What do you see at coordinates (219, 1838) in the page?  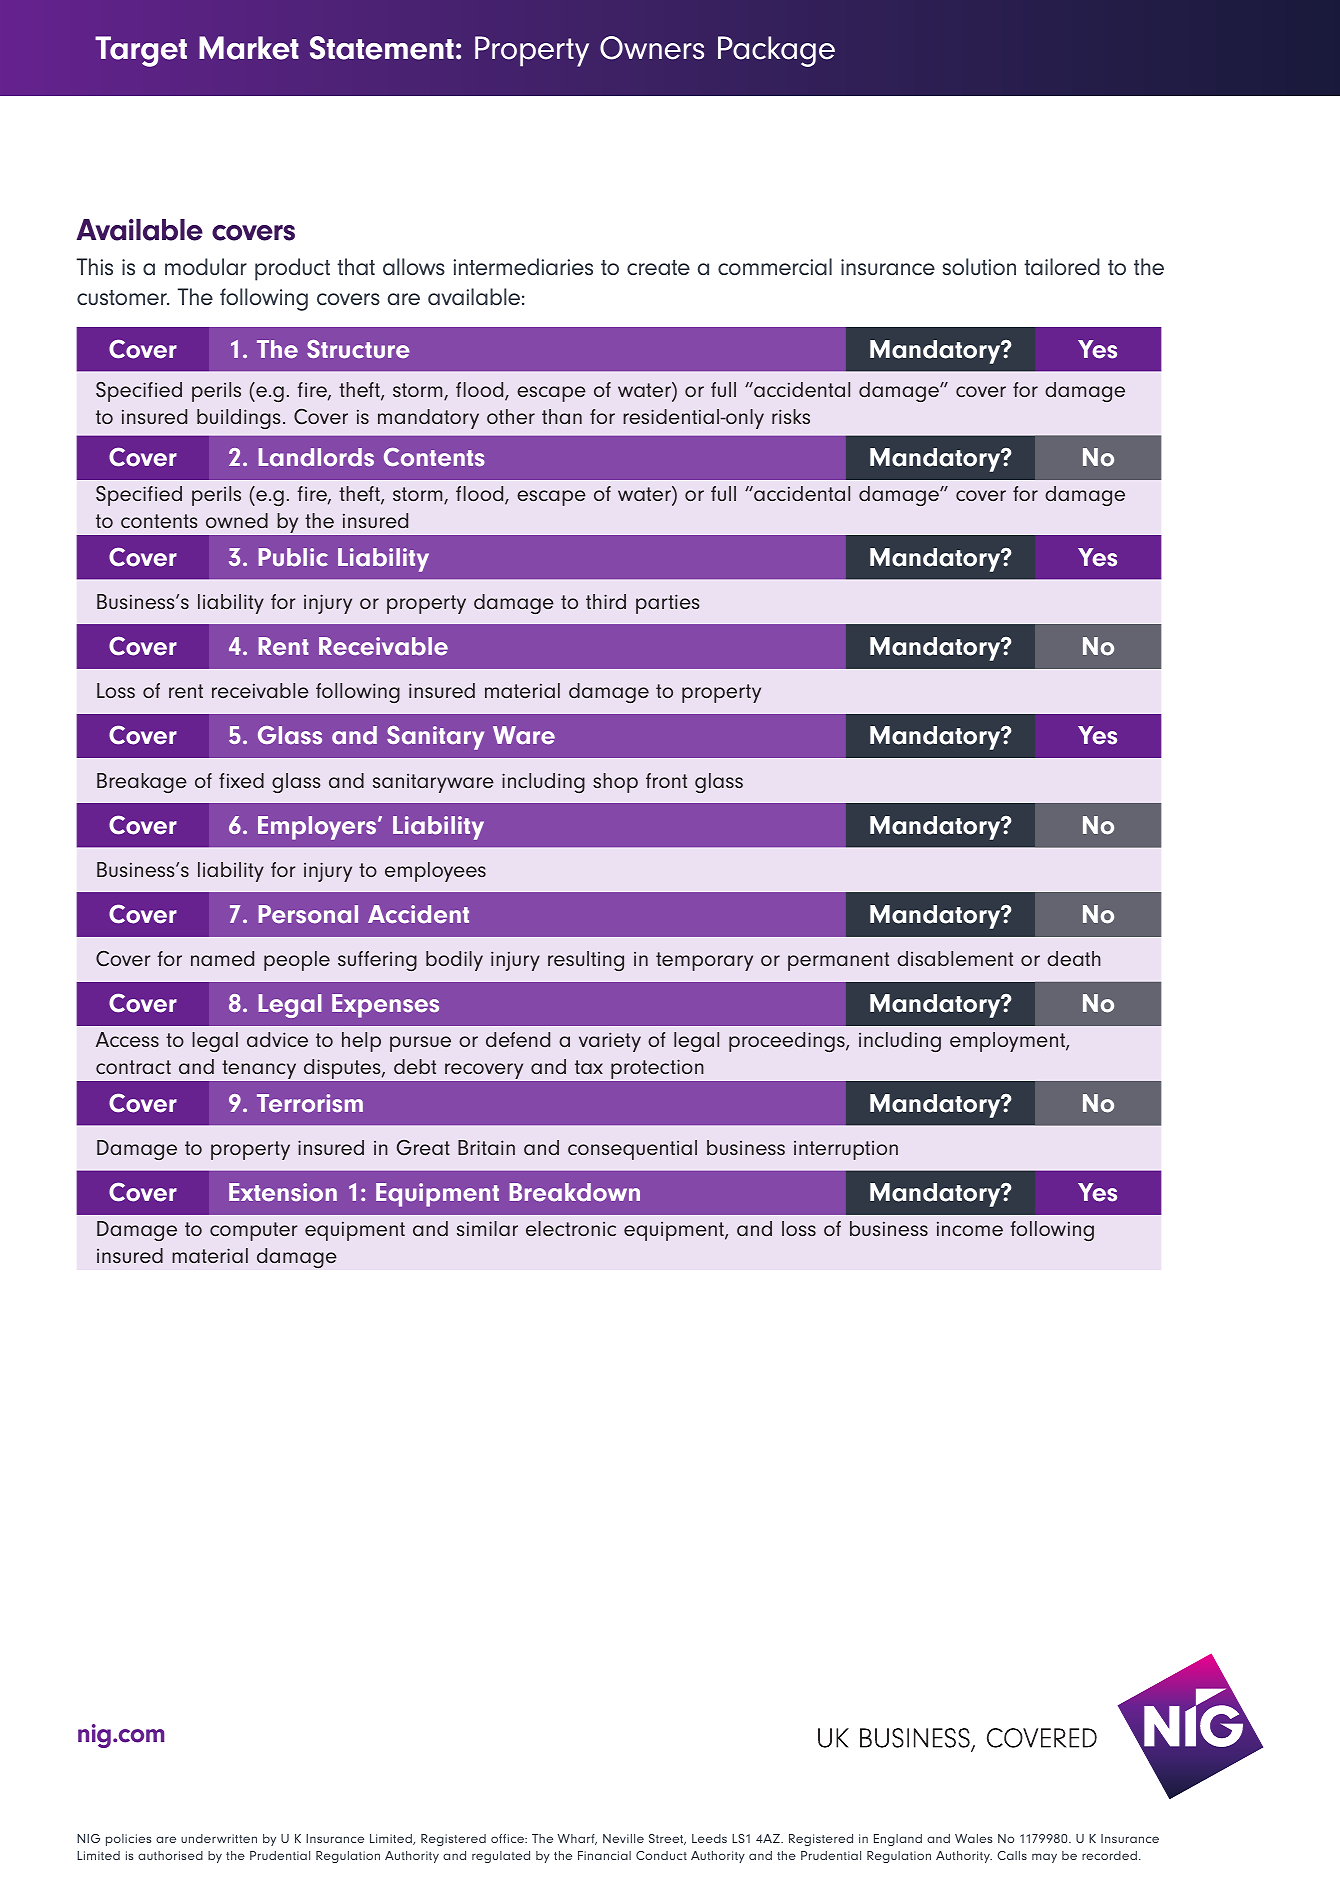 I see `underwritten` at bounding box center [219, 1838].
